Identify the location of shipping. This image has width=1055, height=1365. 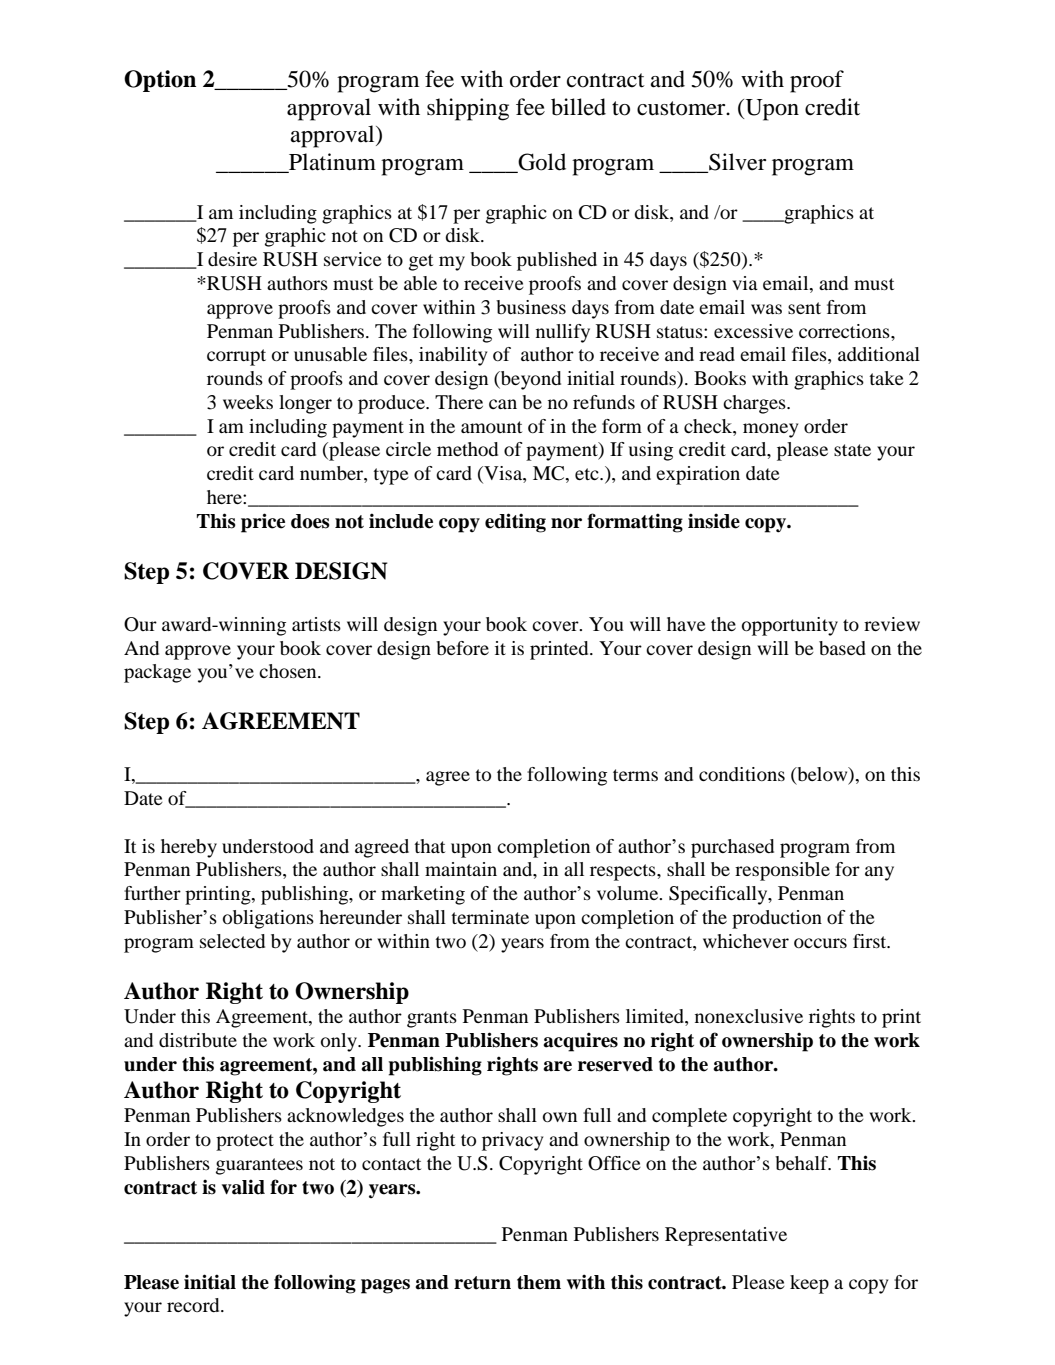
(468, 109).
